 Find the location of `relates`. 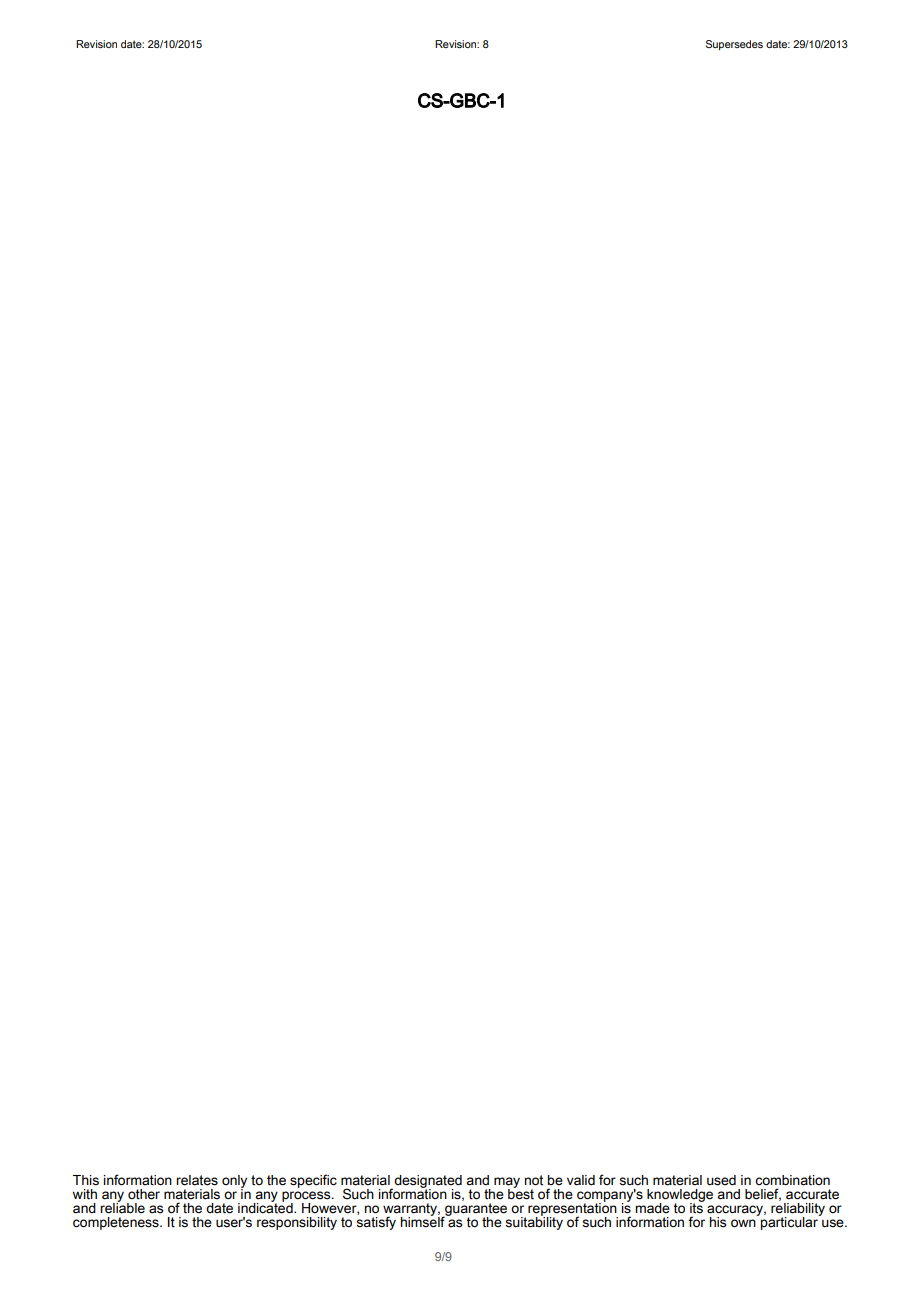

relates is located at coordinates (197, 1180).
